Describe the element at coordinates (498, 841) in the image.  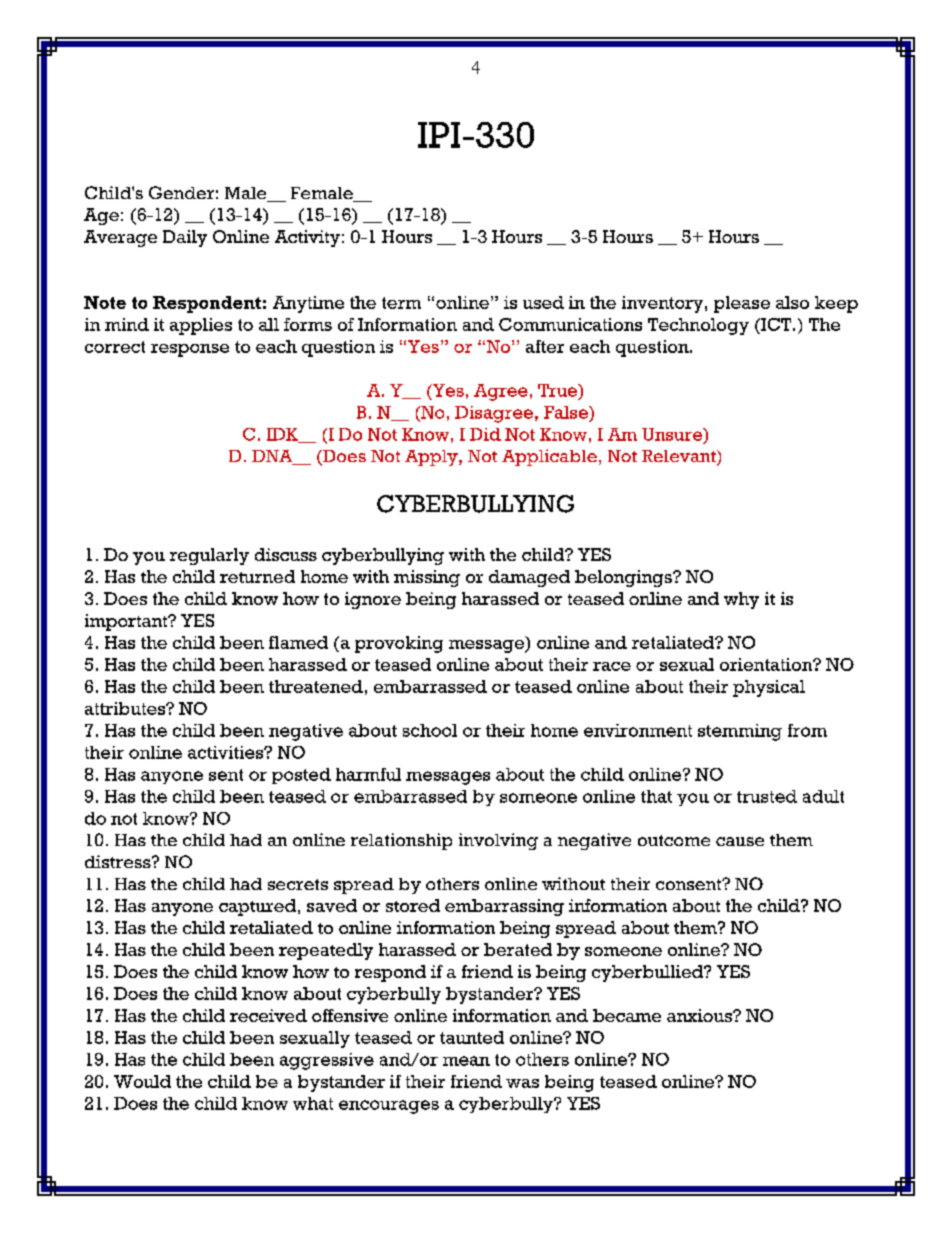
I see `involving` at that location.
